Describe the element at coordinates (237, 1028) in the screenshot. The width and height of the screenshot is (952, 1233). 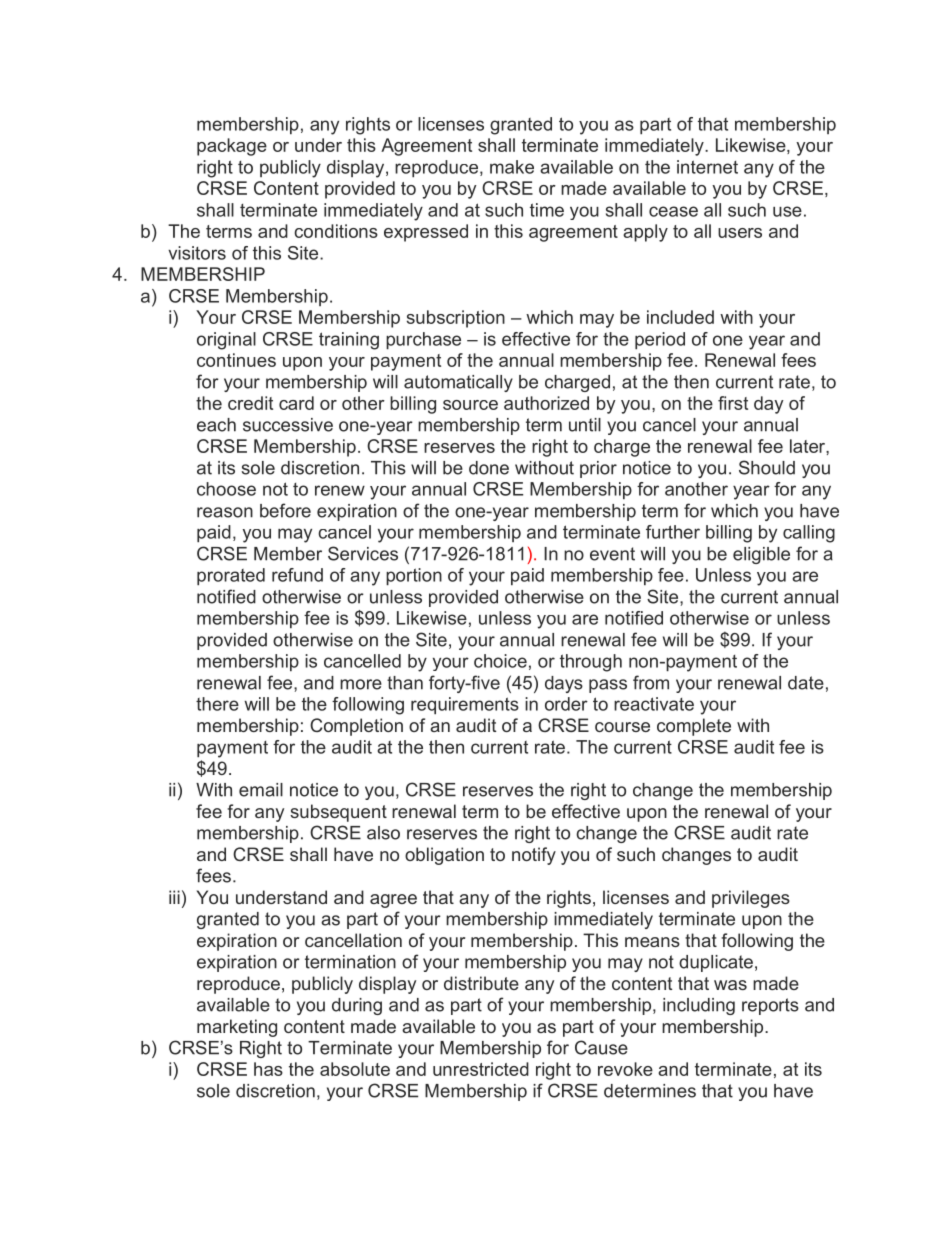
I see `marketing` at that location.
